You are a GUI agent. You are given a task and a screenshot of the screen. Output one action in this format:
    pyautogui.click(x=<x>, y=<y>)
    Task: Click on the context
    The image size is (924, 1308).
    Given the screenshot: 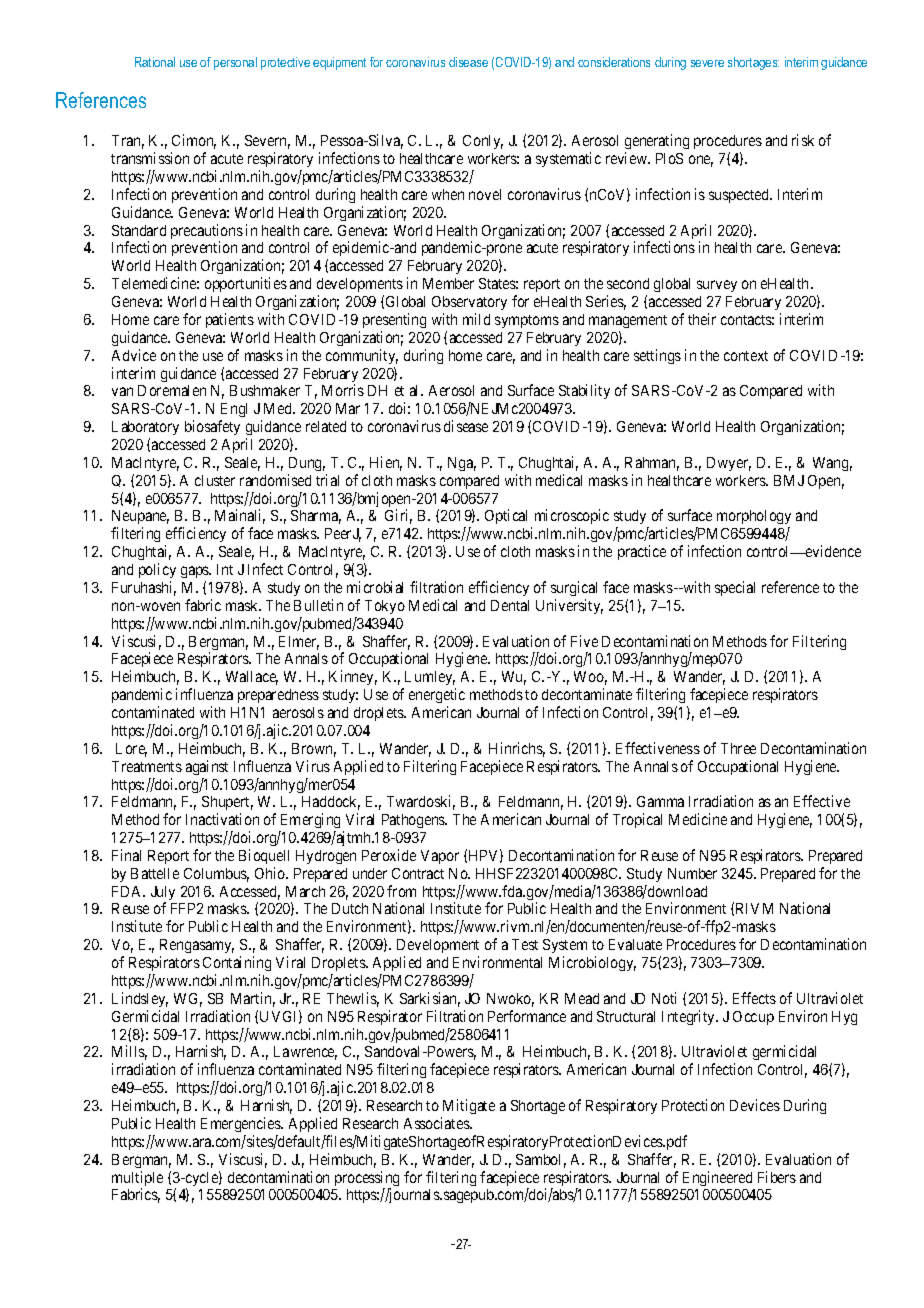 What is the action you would take?
    pyautogui.click(x=746, y=356)
